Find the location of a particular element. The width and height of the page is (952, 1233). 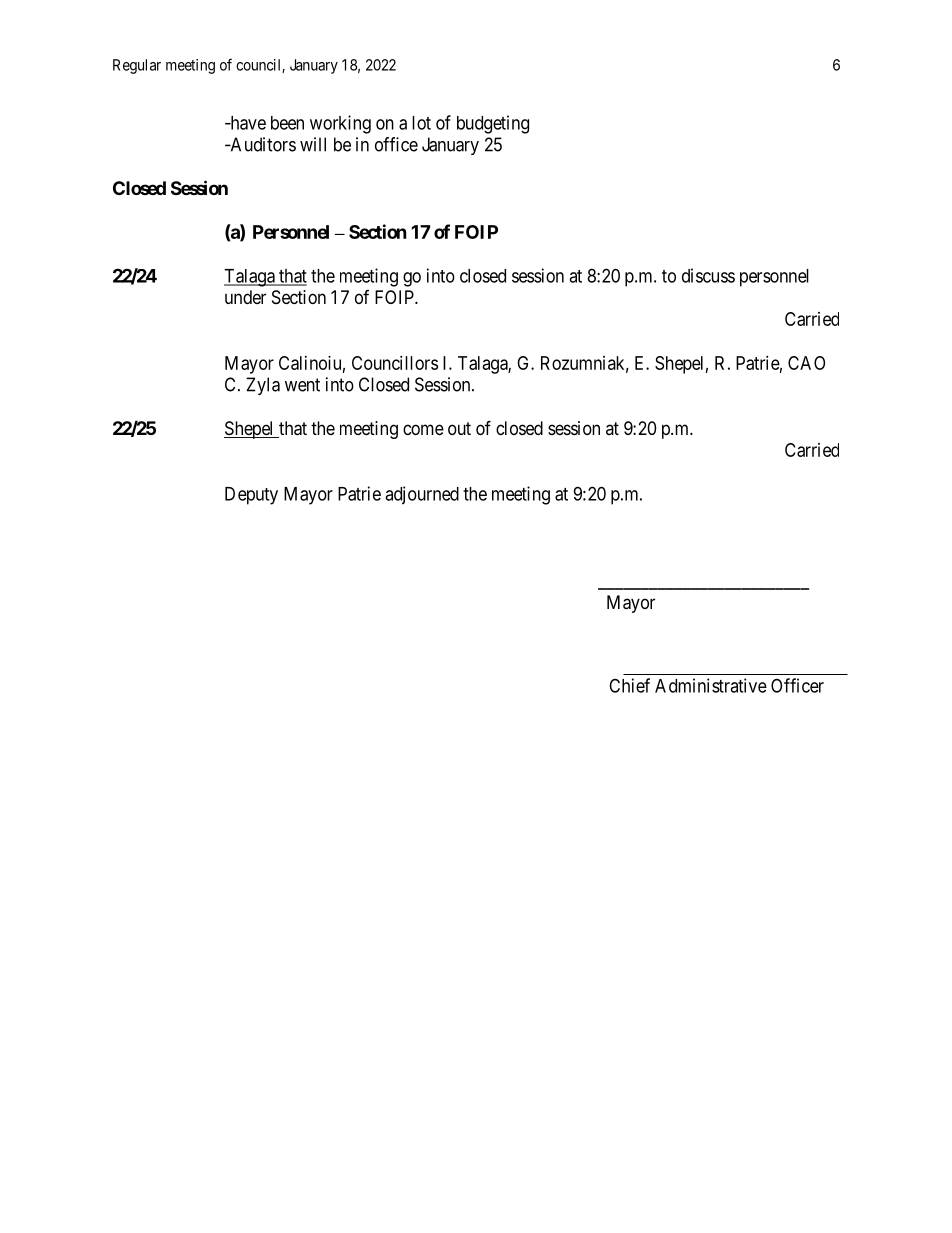

lot is located at coordinates (421, 123).
